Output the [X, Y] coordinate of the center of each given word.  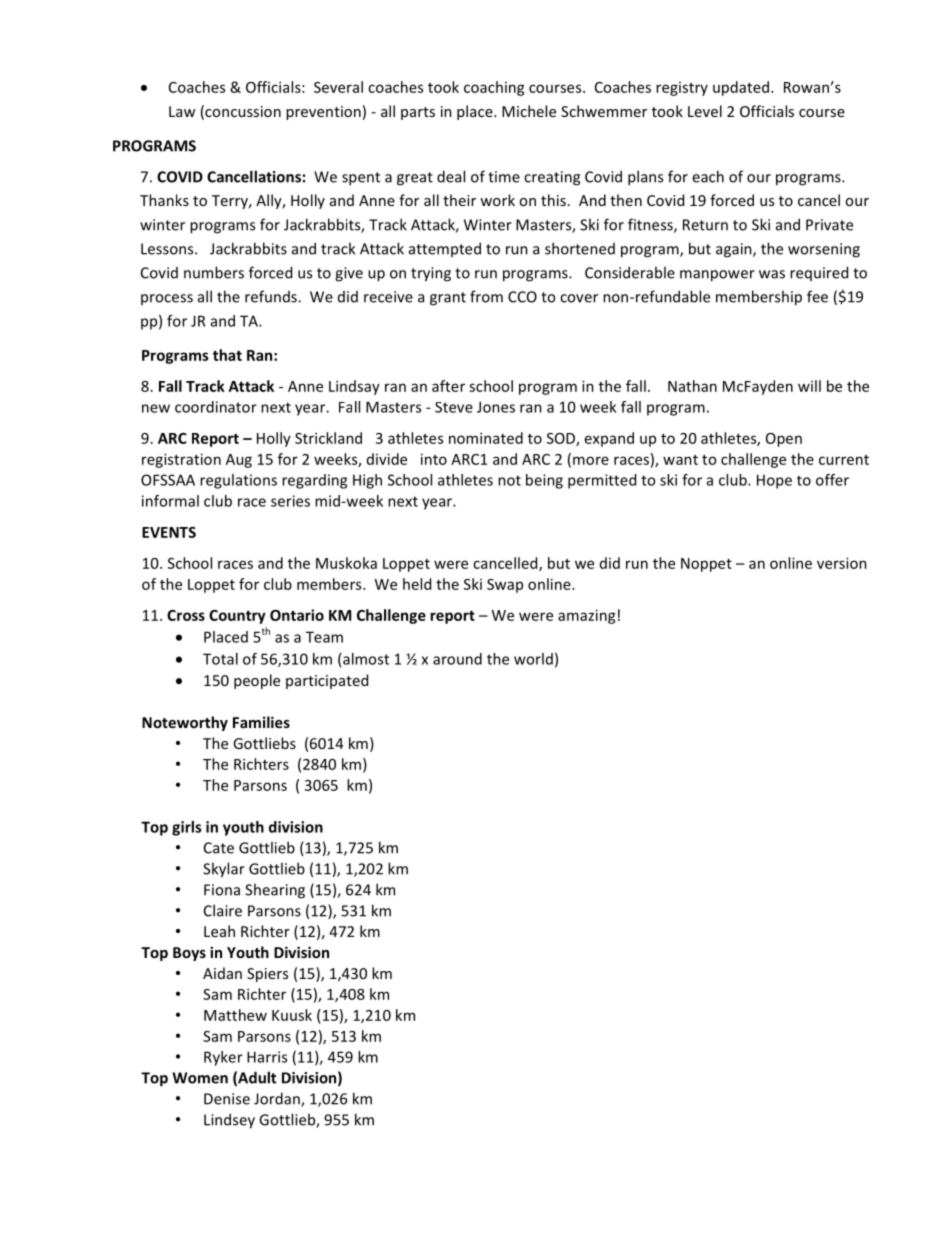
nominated [486, 438]
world [533, 659]
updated [741, 88]
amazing [587, 616]
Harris [267, 1057]
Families [261, 722]
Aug [239, 461]
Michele [529, 111]
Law [182, 111]
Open [784, 440]
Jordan [278, 1099]
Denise [227, 1099]
